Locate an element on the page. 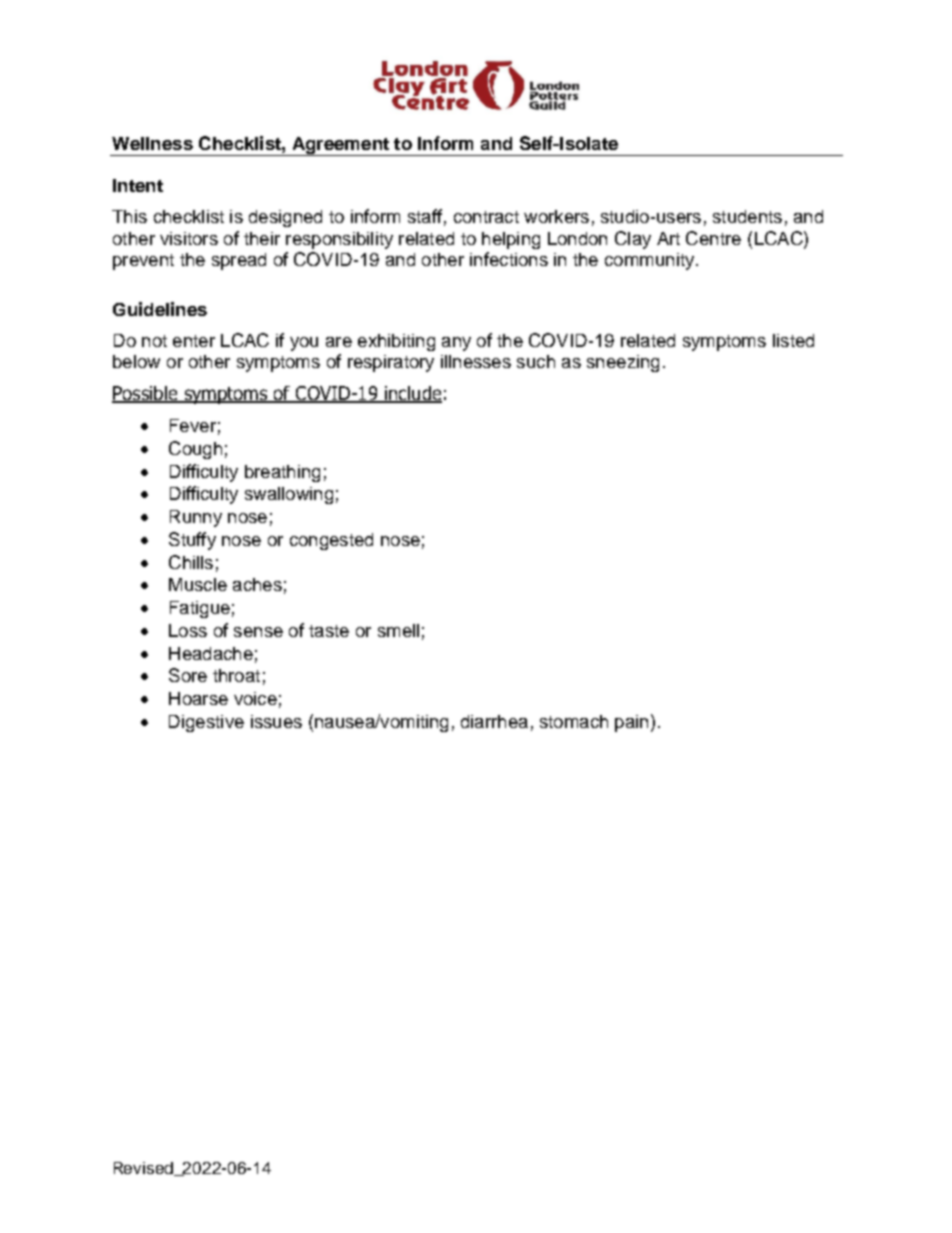  sneezing is located at coordinates (623, 363).
